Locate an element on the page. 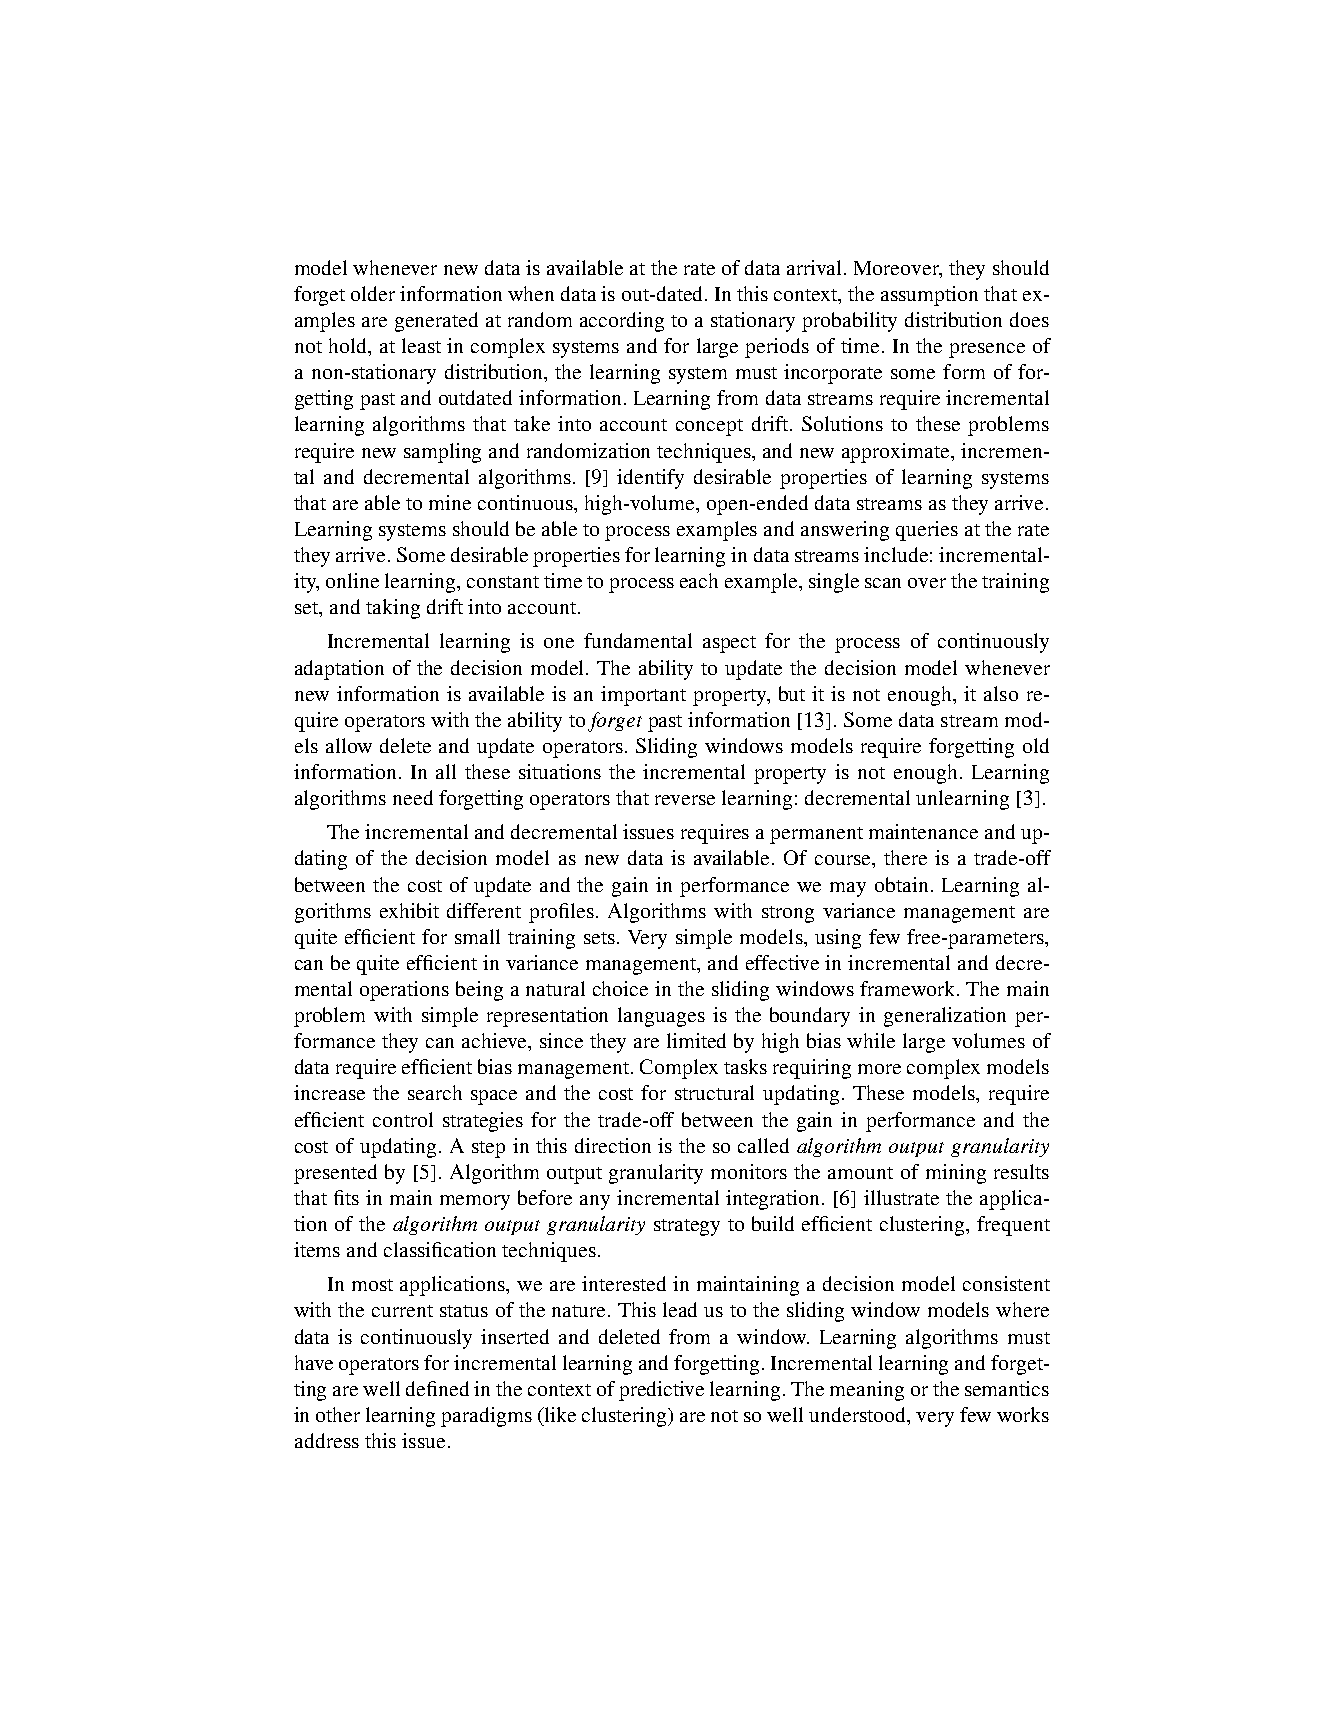 Image resolution: width=1337 pixels, height=1730 pixels. presence is located at coordinates (987, 350).
